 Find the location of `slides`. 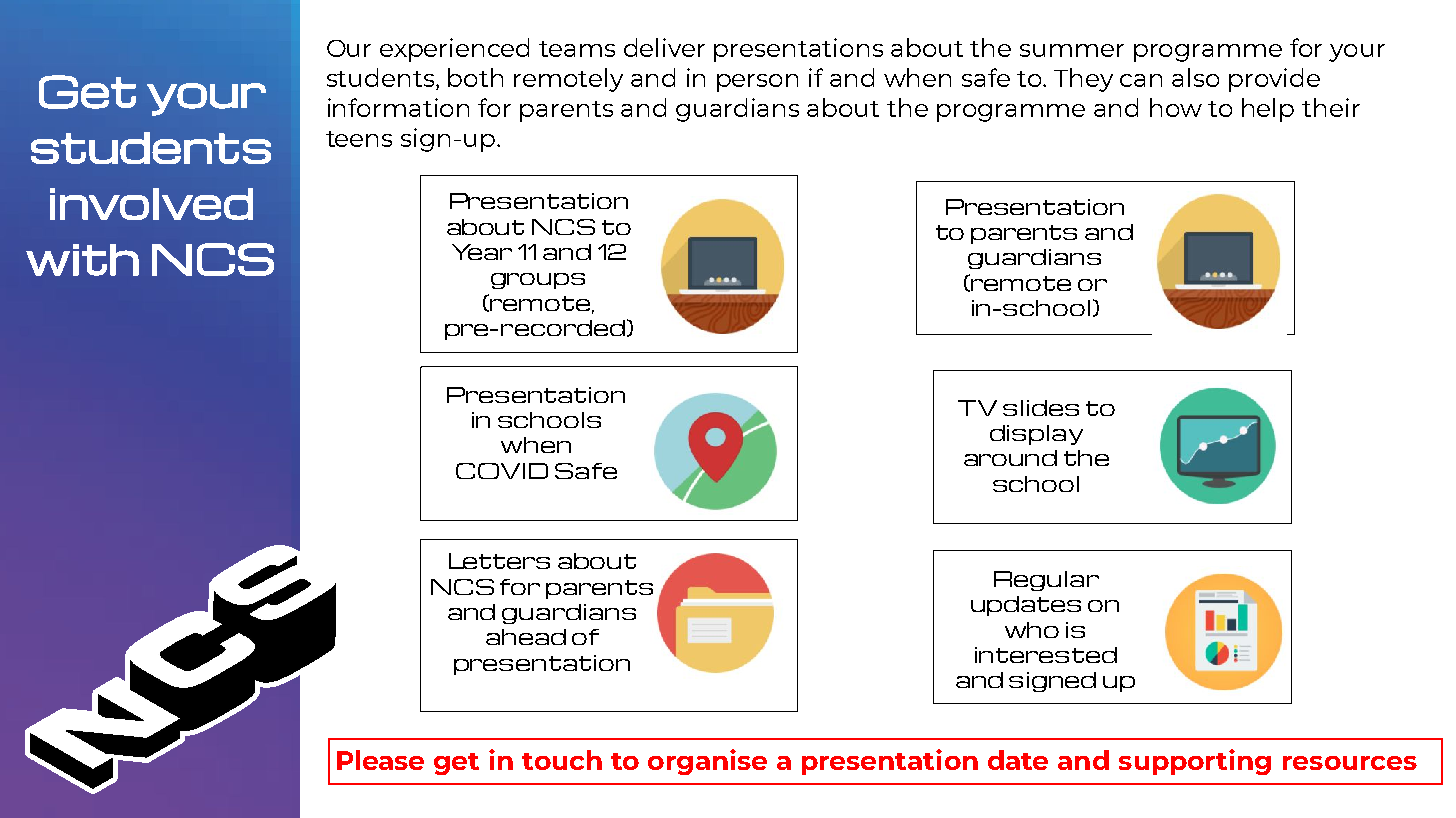

slides is located at coordinates (1041, 408).
